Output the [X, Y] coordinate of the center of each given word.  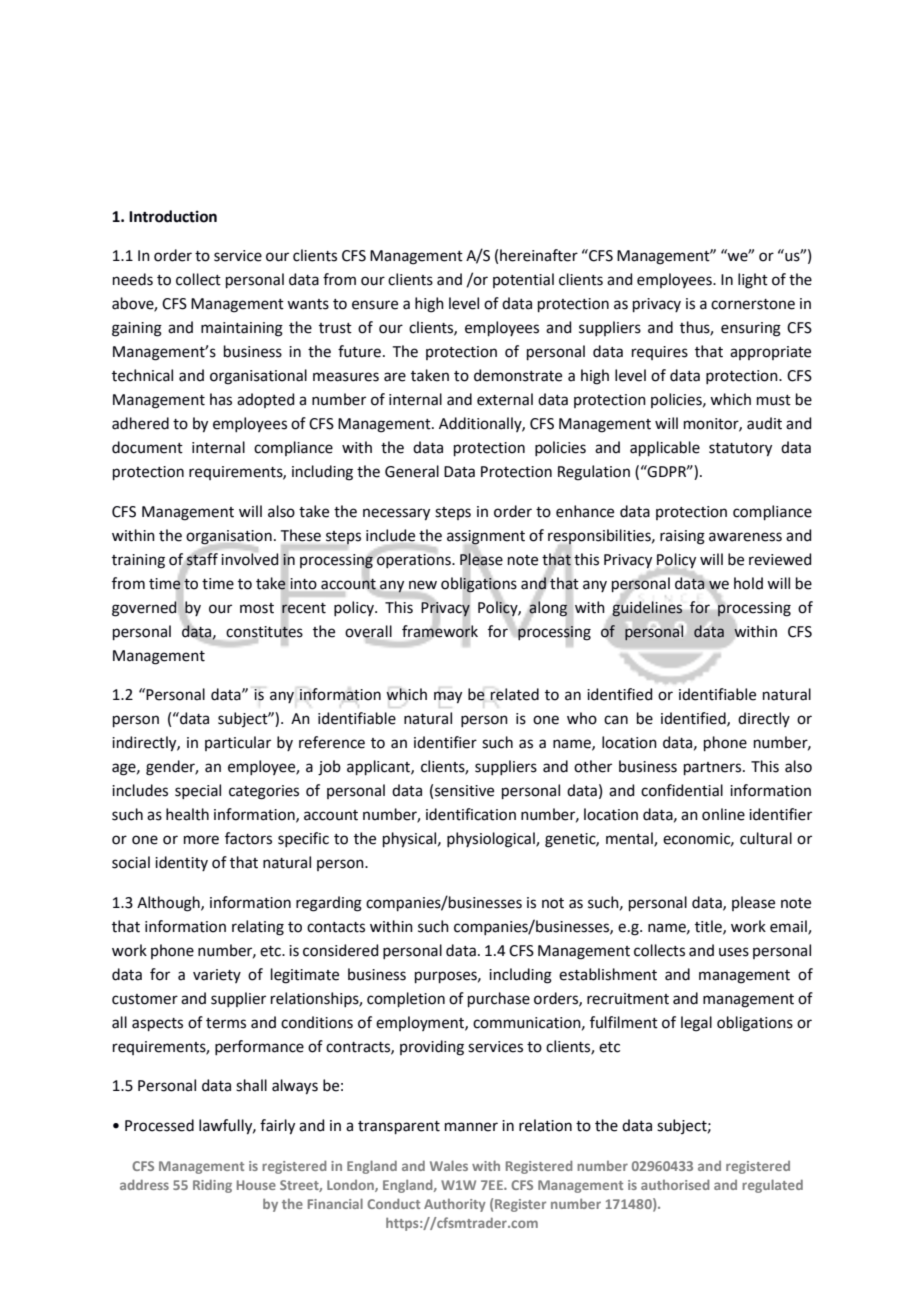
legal [696, 1024]
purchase [499, 999]
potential [523, 280]
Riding [212, 1186]
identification [471, 814]
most [257, 608]
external [505, 399]
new [423, 585]
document [147, 447]
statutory [740, 450]
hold [748, 583]
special [198, 791]
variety [217, 976]
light [753, 281]
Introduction [173, 216]
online [723, 814]
